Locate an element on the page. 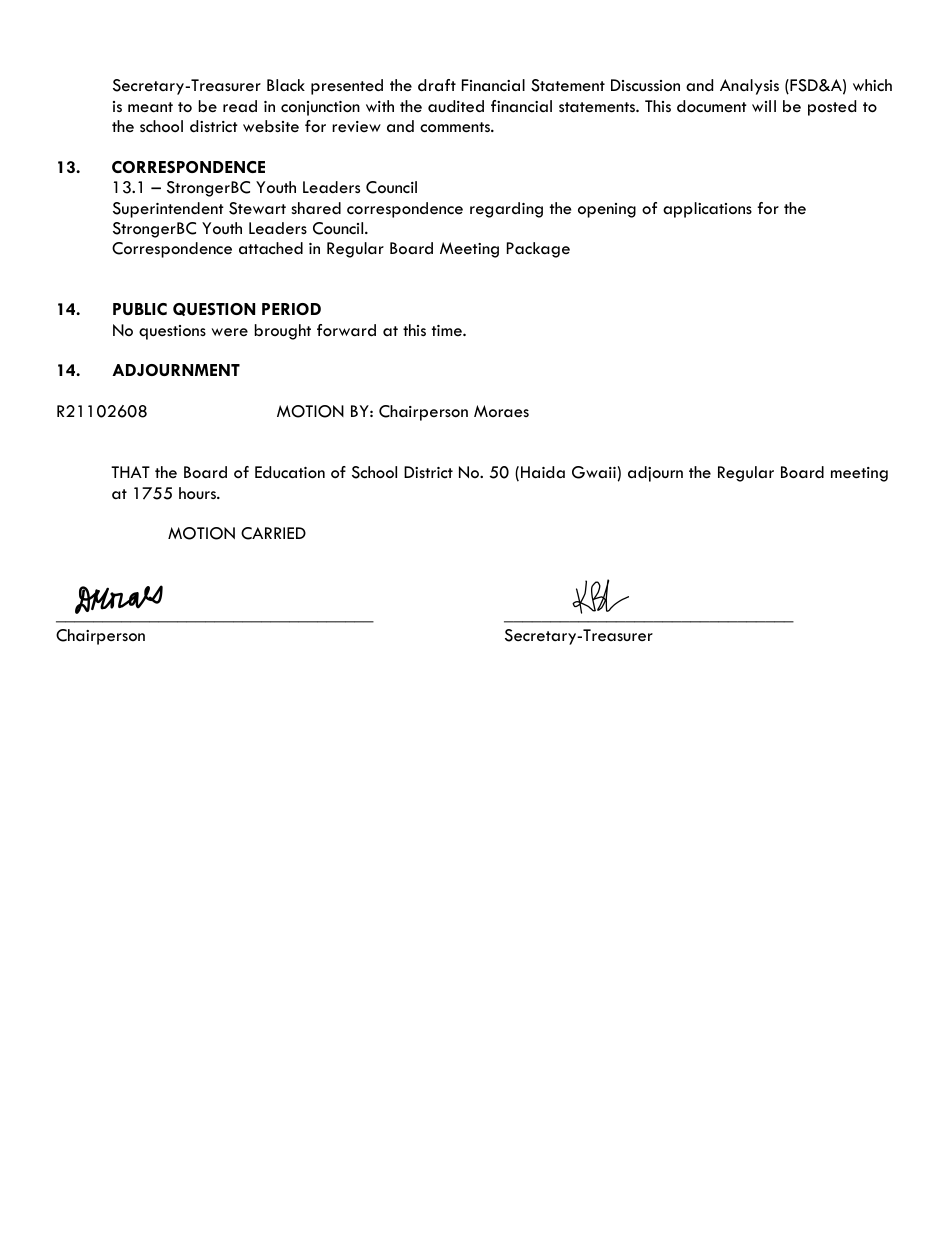 This image has width=952, height=1233. PERIOD is located at coordinates (291, 309).
